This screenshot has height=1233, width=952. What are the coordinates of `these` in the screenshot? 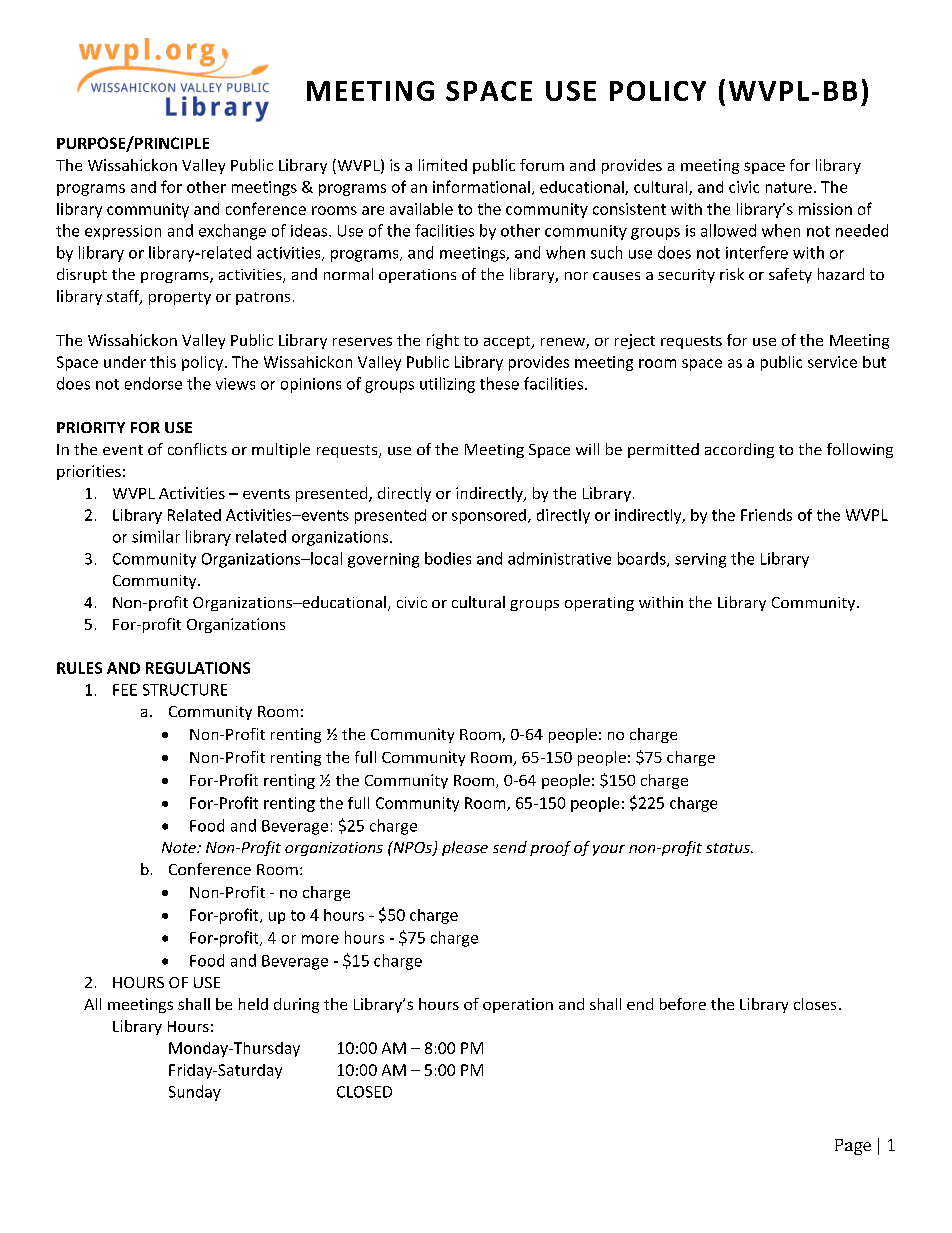 It's located at (499, 383).
